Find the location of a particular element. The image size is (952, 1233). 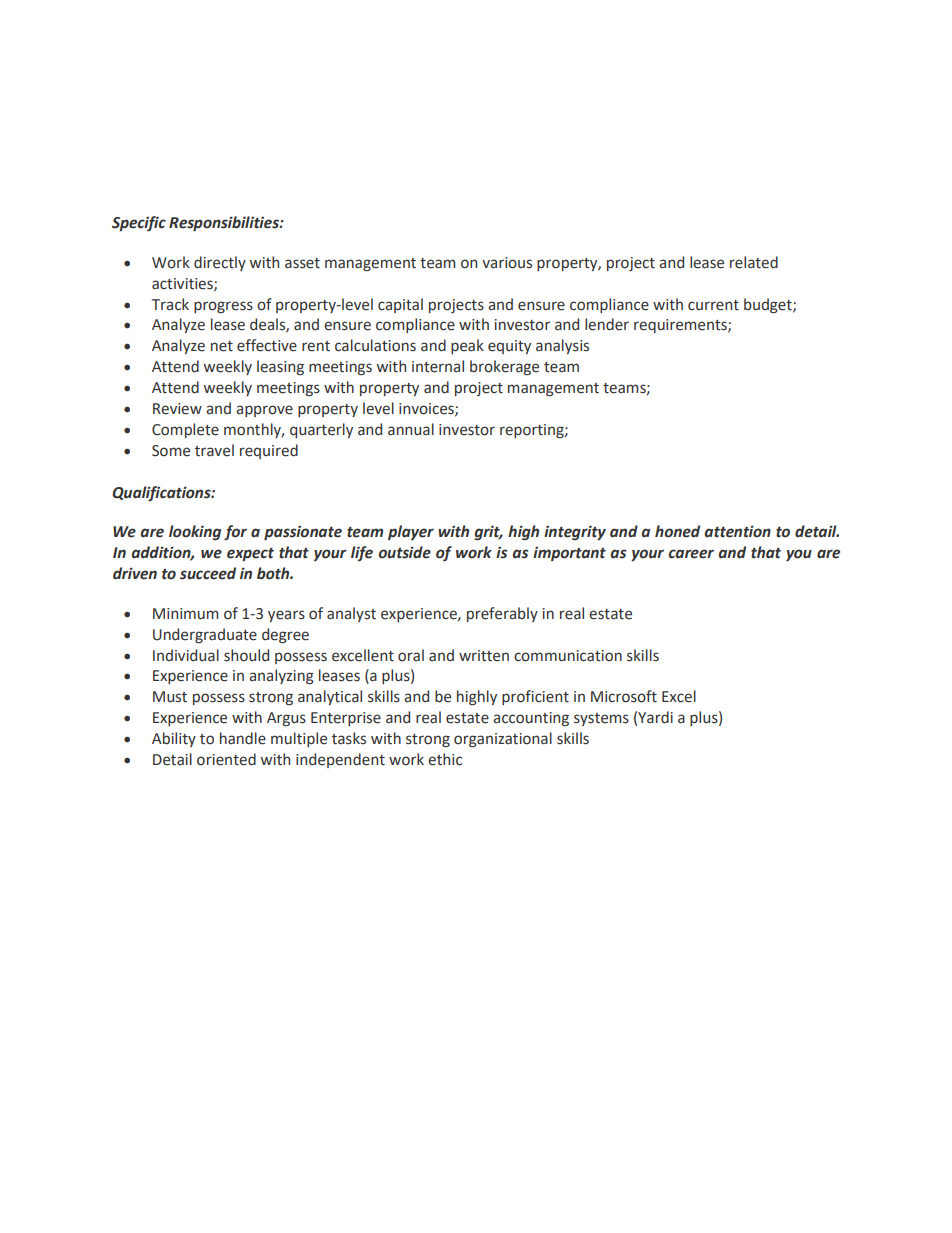

player is located at coordinates (411, 532).
